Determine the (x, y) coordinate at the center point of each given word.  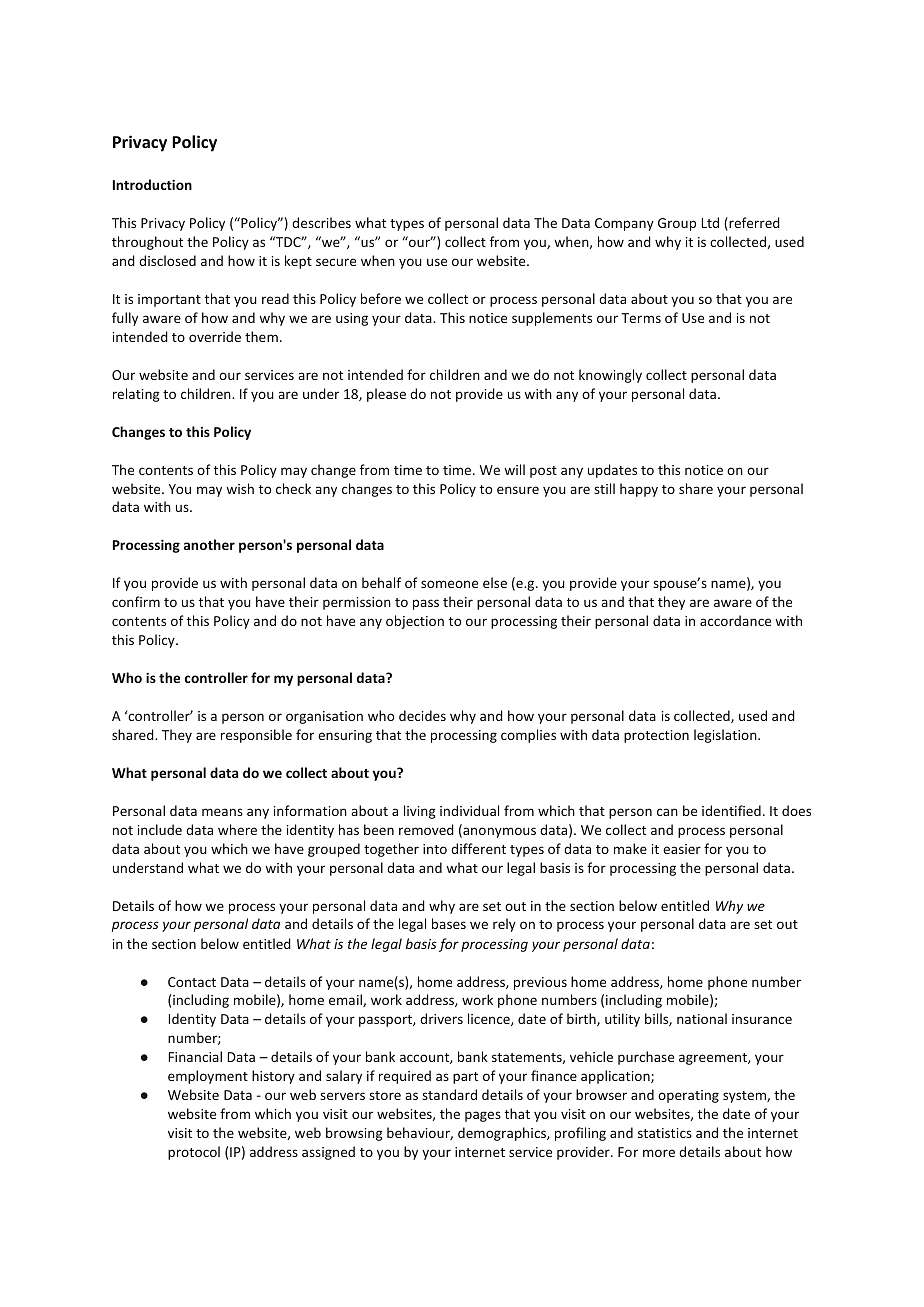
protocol (194, 1153)
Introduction (152, 184)
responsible (256, 736)
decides (422, 715)
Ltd (710, 222)
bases (449, 923)
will (514, 469)
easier (682, 849)
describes (321, 222)
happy (639, 490)
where (237, 829)
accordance (735, 620)
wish (240, 488)
